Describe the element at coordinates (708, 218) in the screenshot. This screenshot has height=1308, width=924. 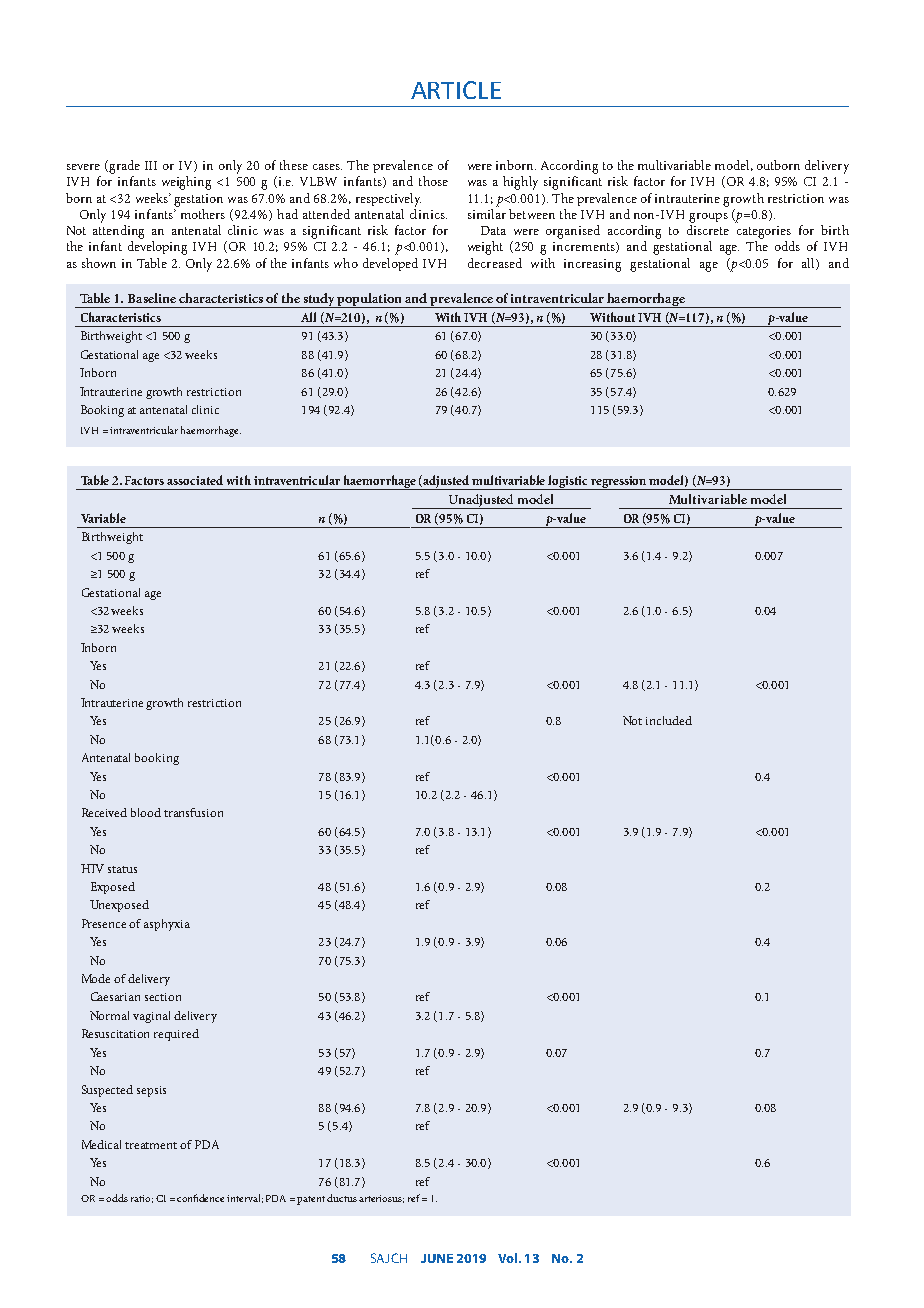
I see `groups` at that location.
